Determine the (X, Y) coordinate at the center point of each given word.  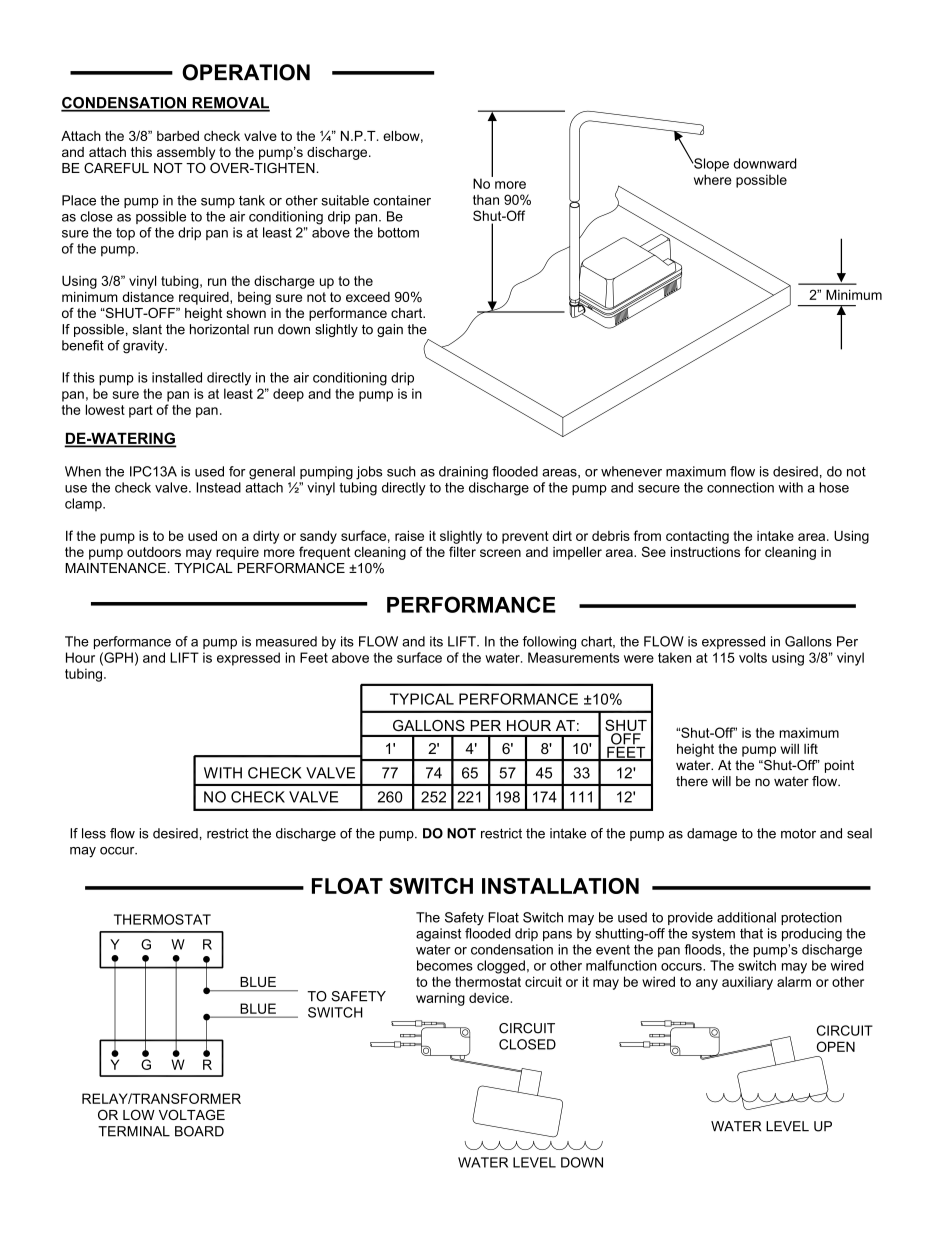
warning (440, 999)
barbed (178, 136)
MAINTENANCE (115, 568)
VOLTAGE (192, 1114)
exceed (368, 297)
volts (753, 657)
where (713, 179)
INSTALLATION (560, 886)
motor (798, 833)
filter (462, 551)
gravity (144, 347)
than (486, 200)
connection (740, 487)
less (94, 833)
